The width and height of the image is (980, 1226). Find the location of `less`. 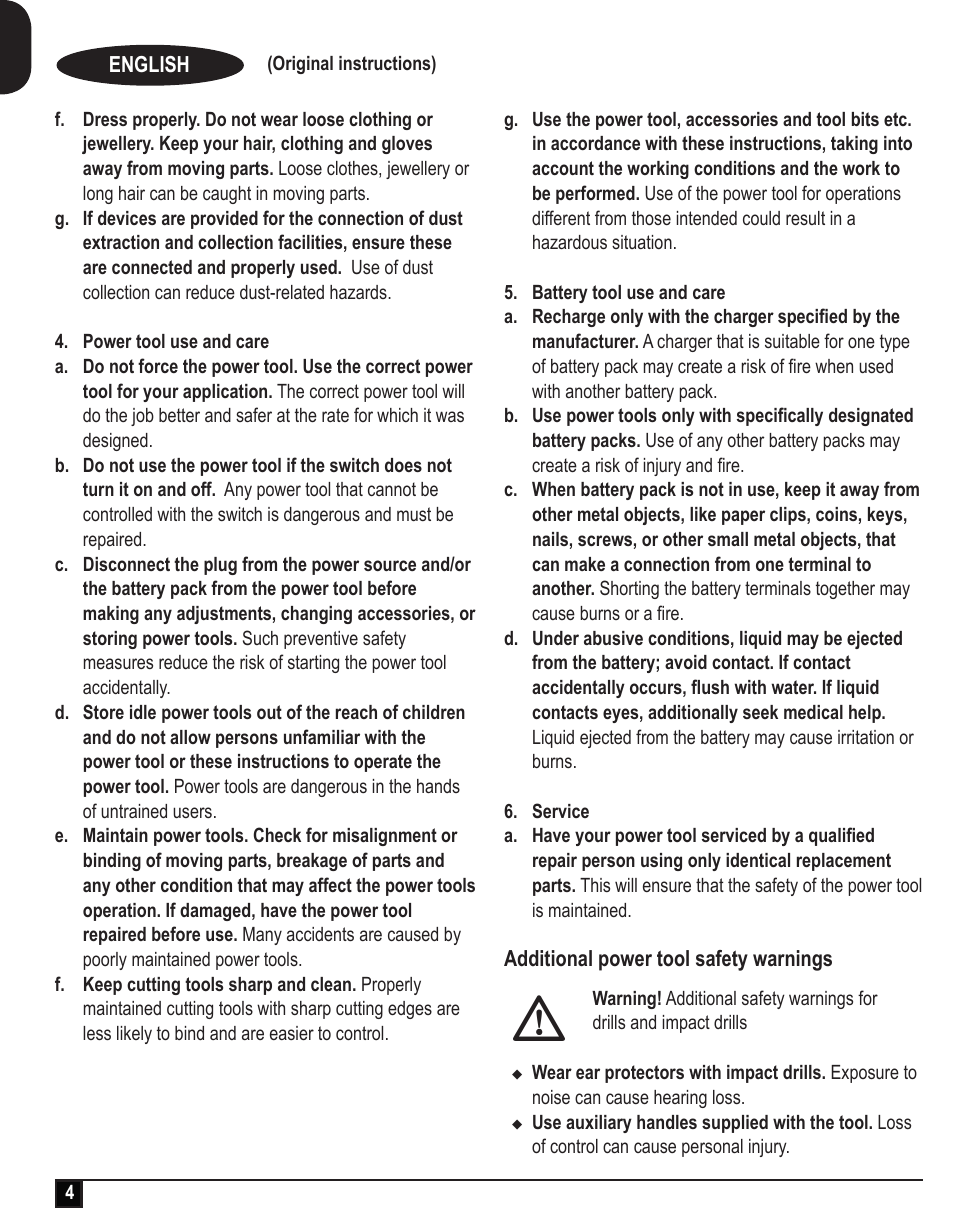

less is located at coordinates (97, 1033).
